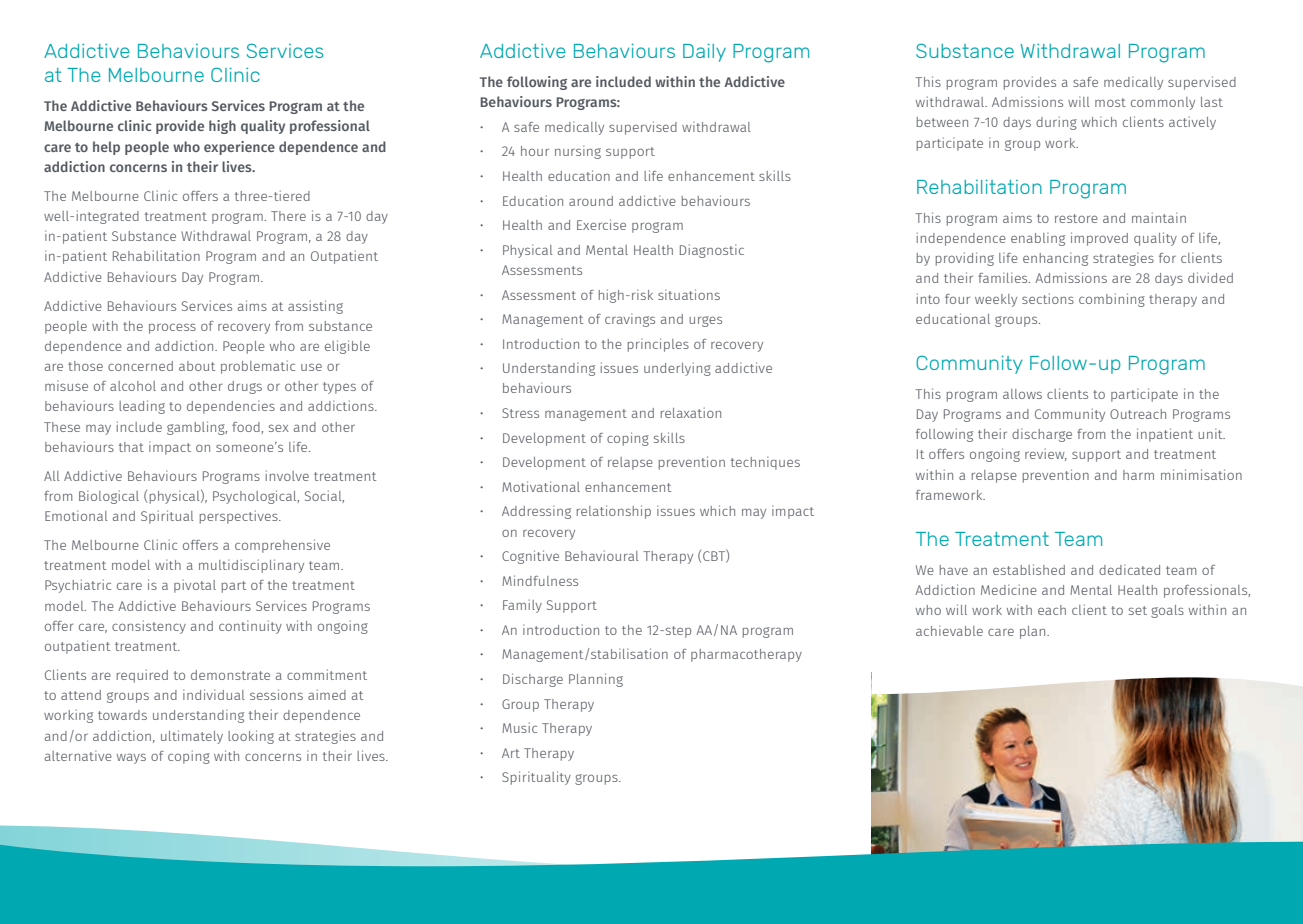  What do you see at coordinates (519, 727) in the image?
I see `Music` at bounding box center [519, 727].
